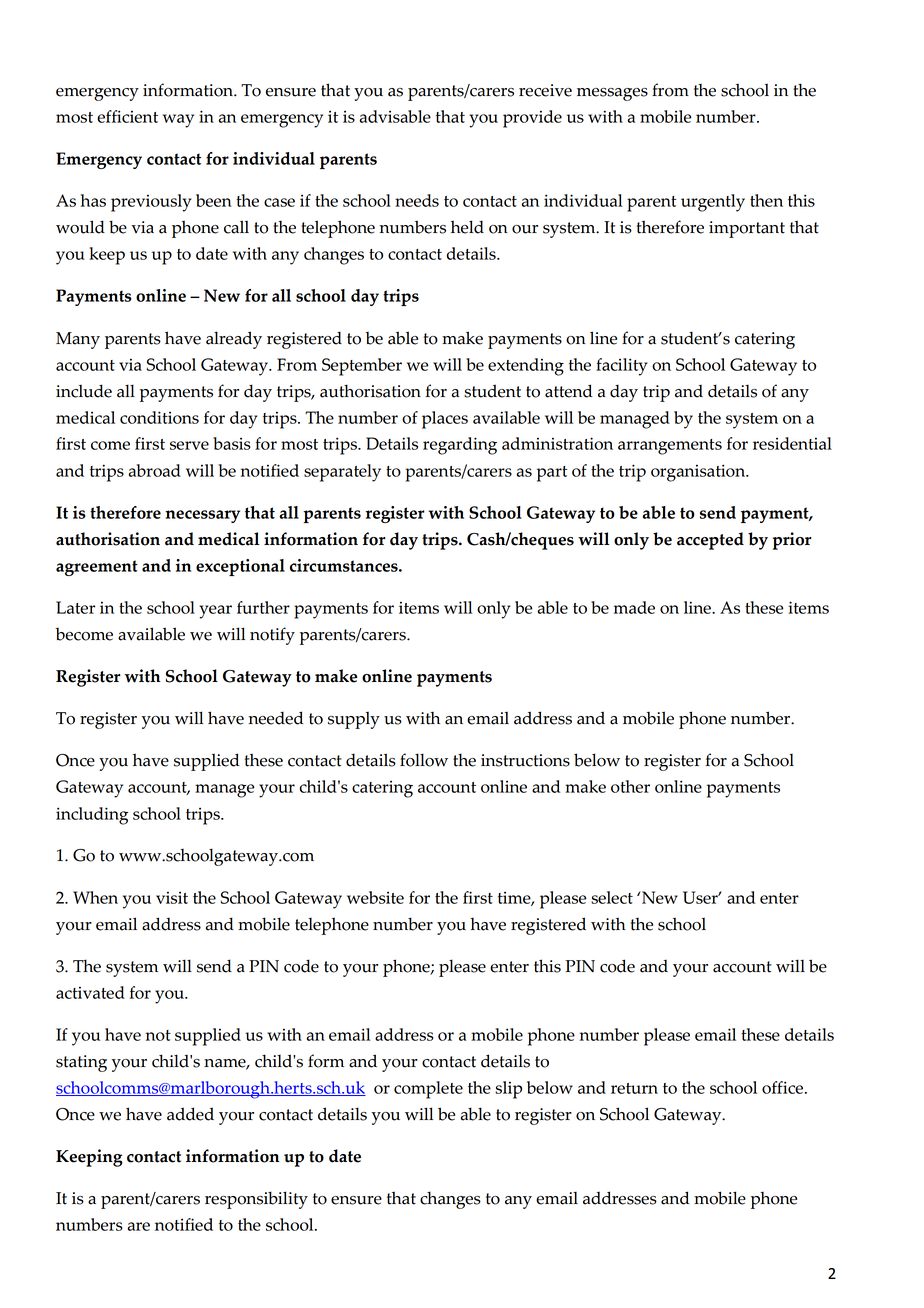  Describe the element at coordinates (424, 760) in the page. I see `follow` at that location.
